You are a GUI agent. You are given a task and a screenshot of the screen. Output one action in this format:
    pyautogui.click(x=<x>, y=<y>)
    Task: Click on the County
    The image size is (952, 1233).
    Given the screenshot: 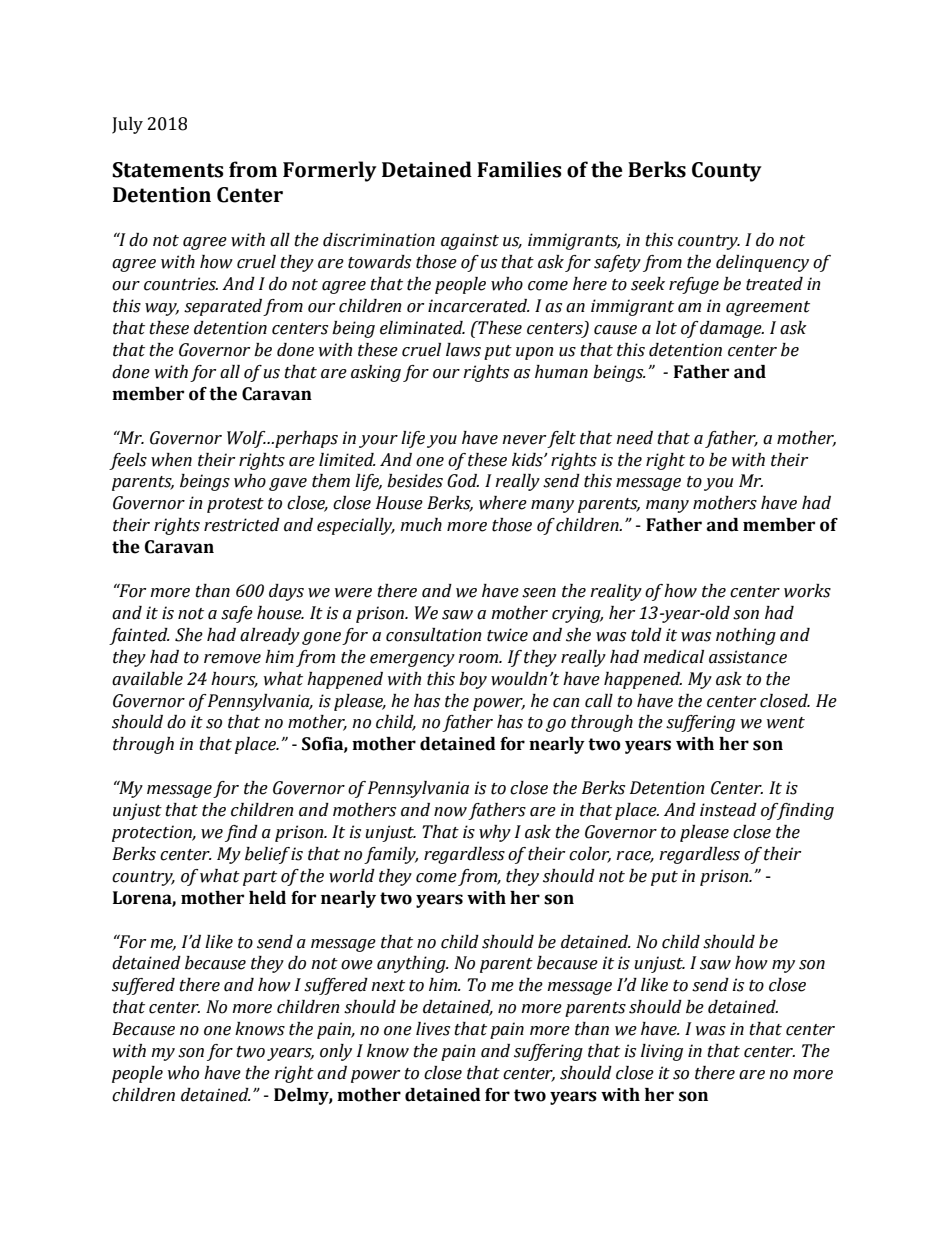 What is the action you would take?
    pyautogui.click(x=727, y=172)
